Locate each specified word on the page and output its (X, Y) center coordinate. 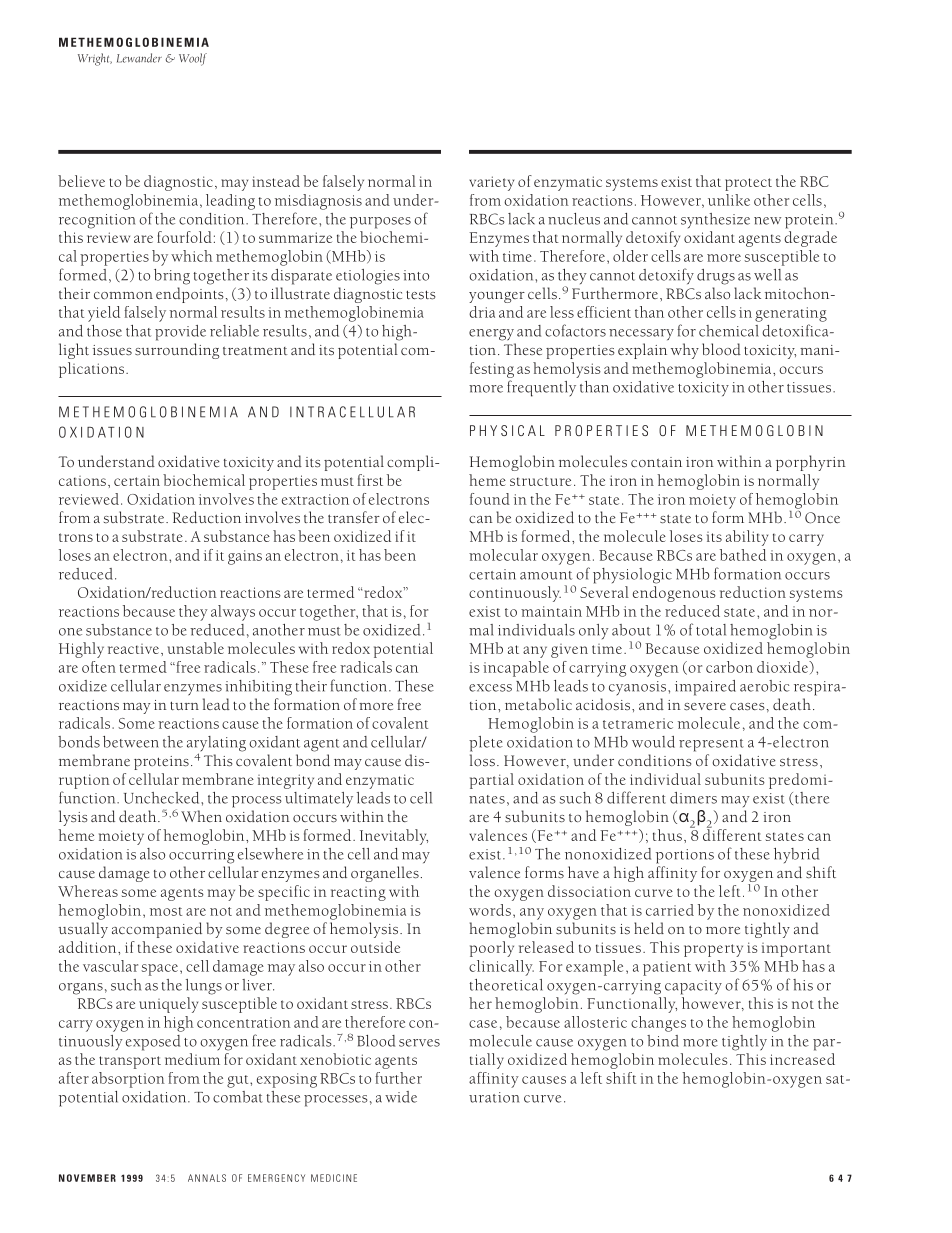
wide (401, 1097)
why (685, 351)
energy (491, 335)
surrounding (177, 351)
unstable (196, 648)
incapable (516, 669)
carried (670, 910)
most (166, 911)
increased (802, 1059)
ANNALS (207, 1178)
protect (748, 184)
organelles (385, 874)
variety (491, 183)
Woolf (193, 59)
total (711, 630)
